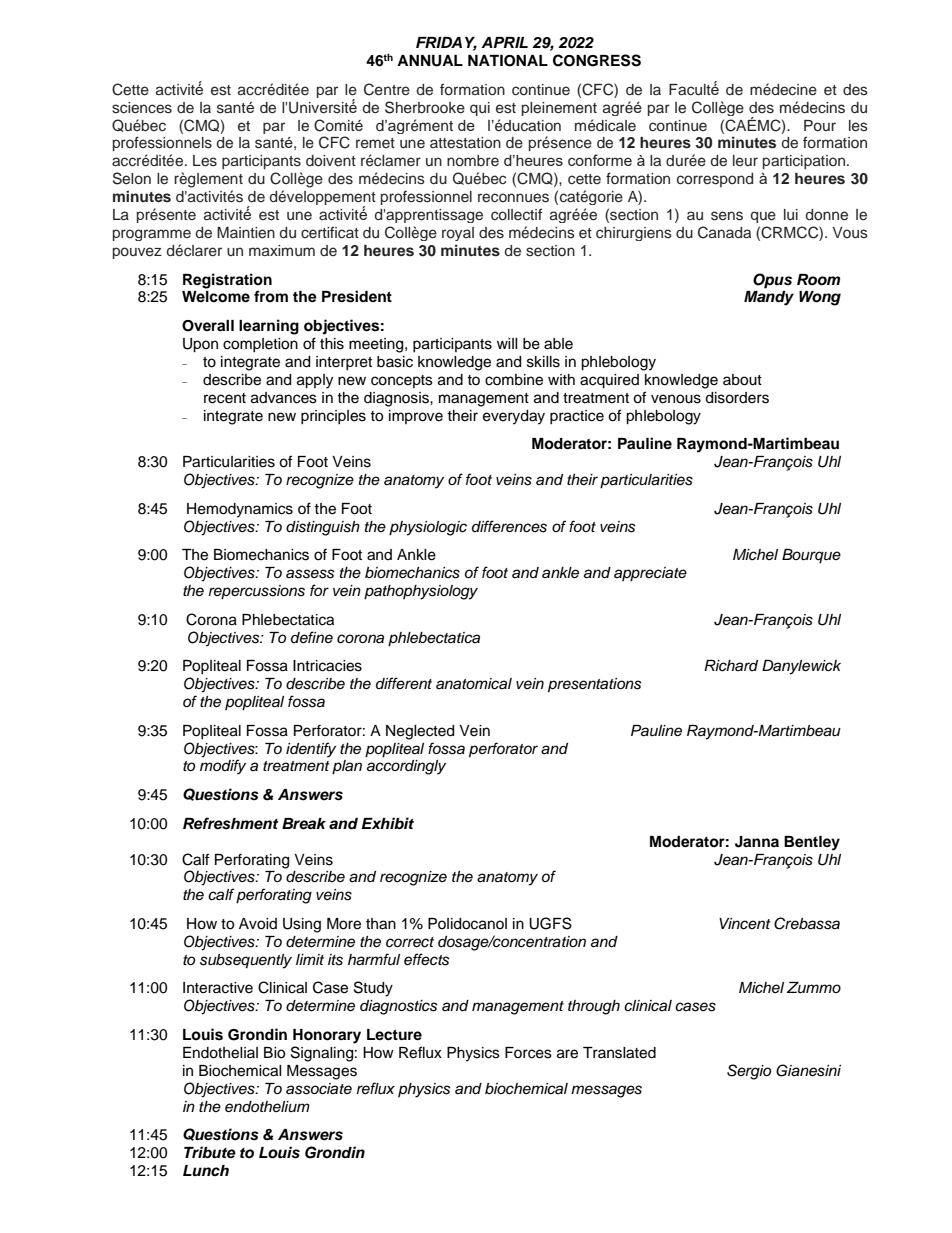  What do you see at coordinates (507, 343) in the screenshot?
I see `will` at bounding box center [507, 343].
